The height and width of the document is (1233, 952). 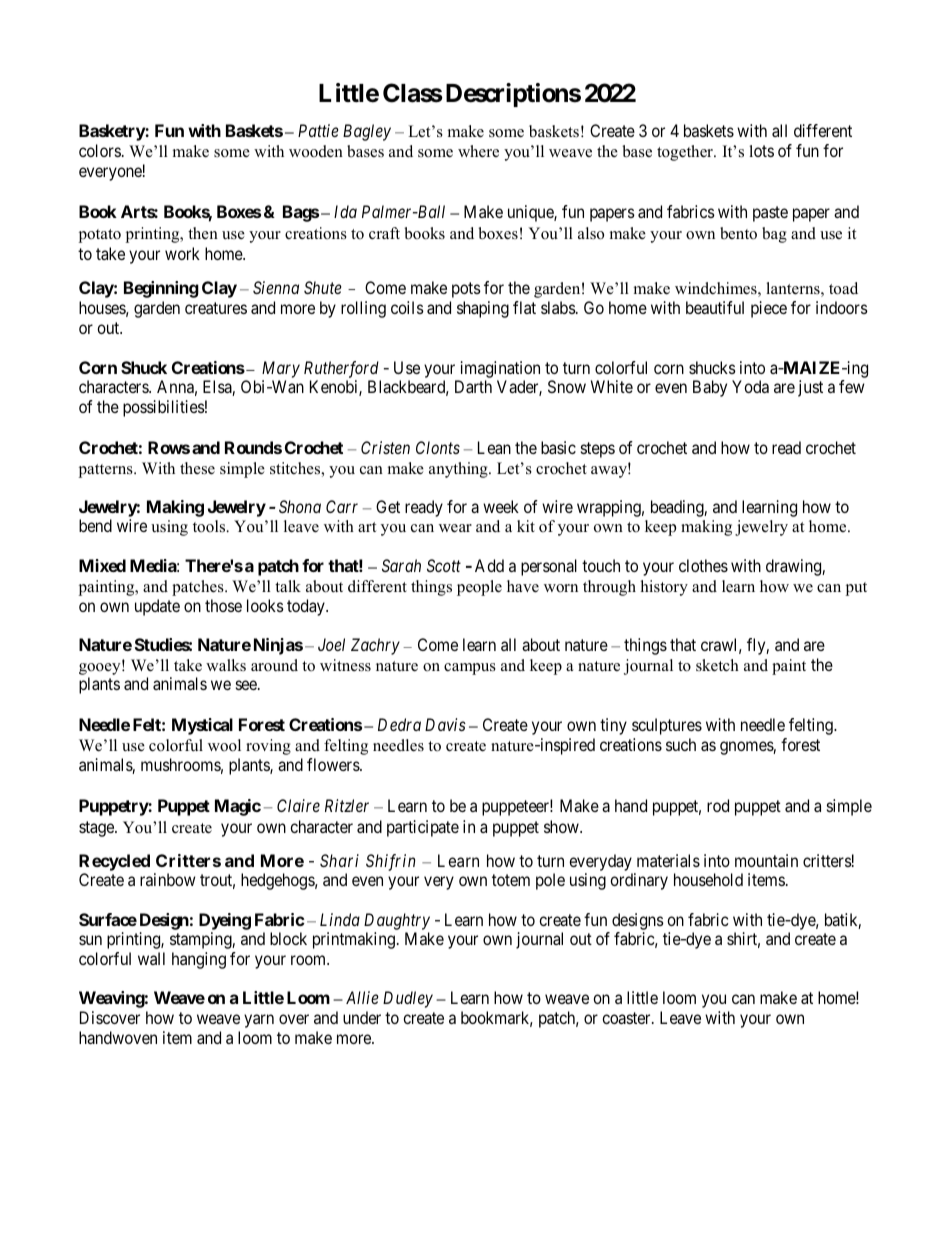 What do you see at coordinates (281, 369) in the document?
I see `Mary` at bounding box center [281, 369].
